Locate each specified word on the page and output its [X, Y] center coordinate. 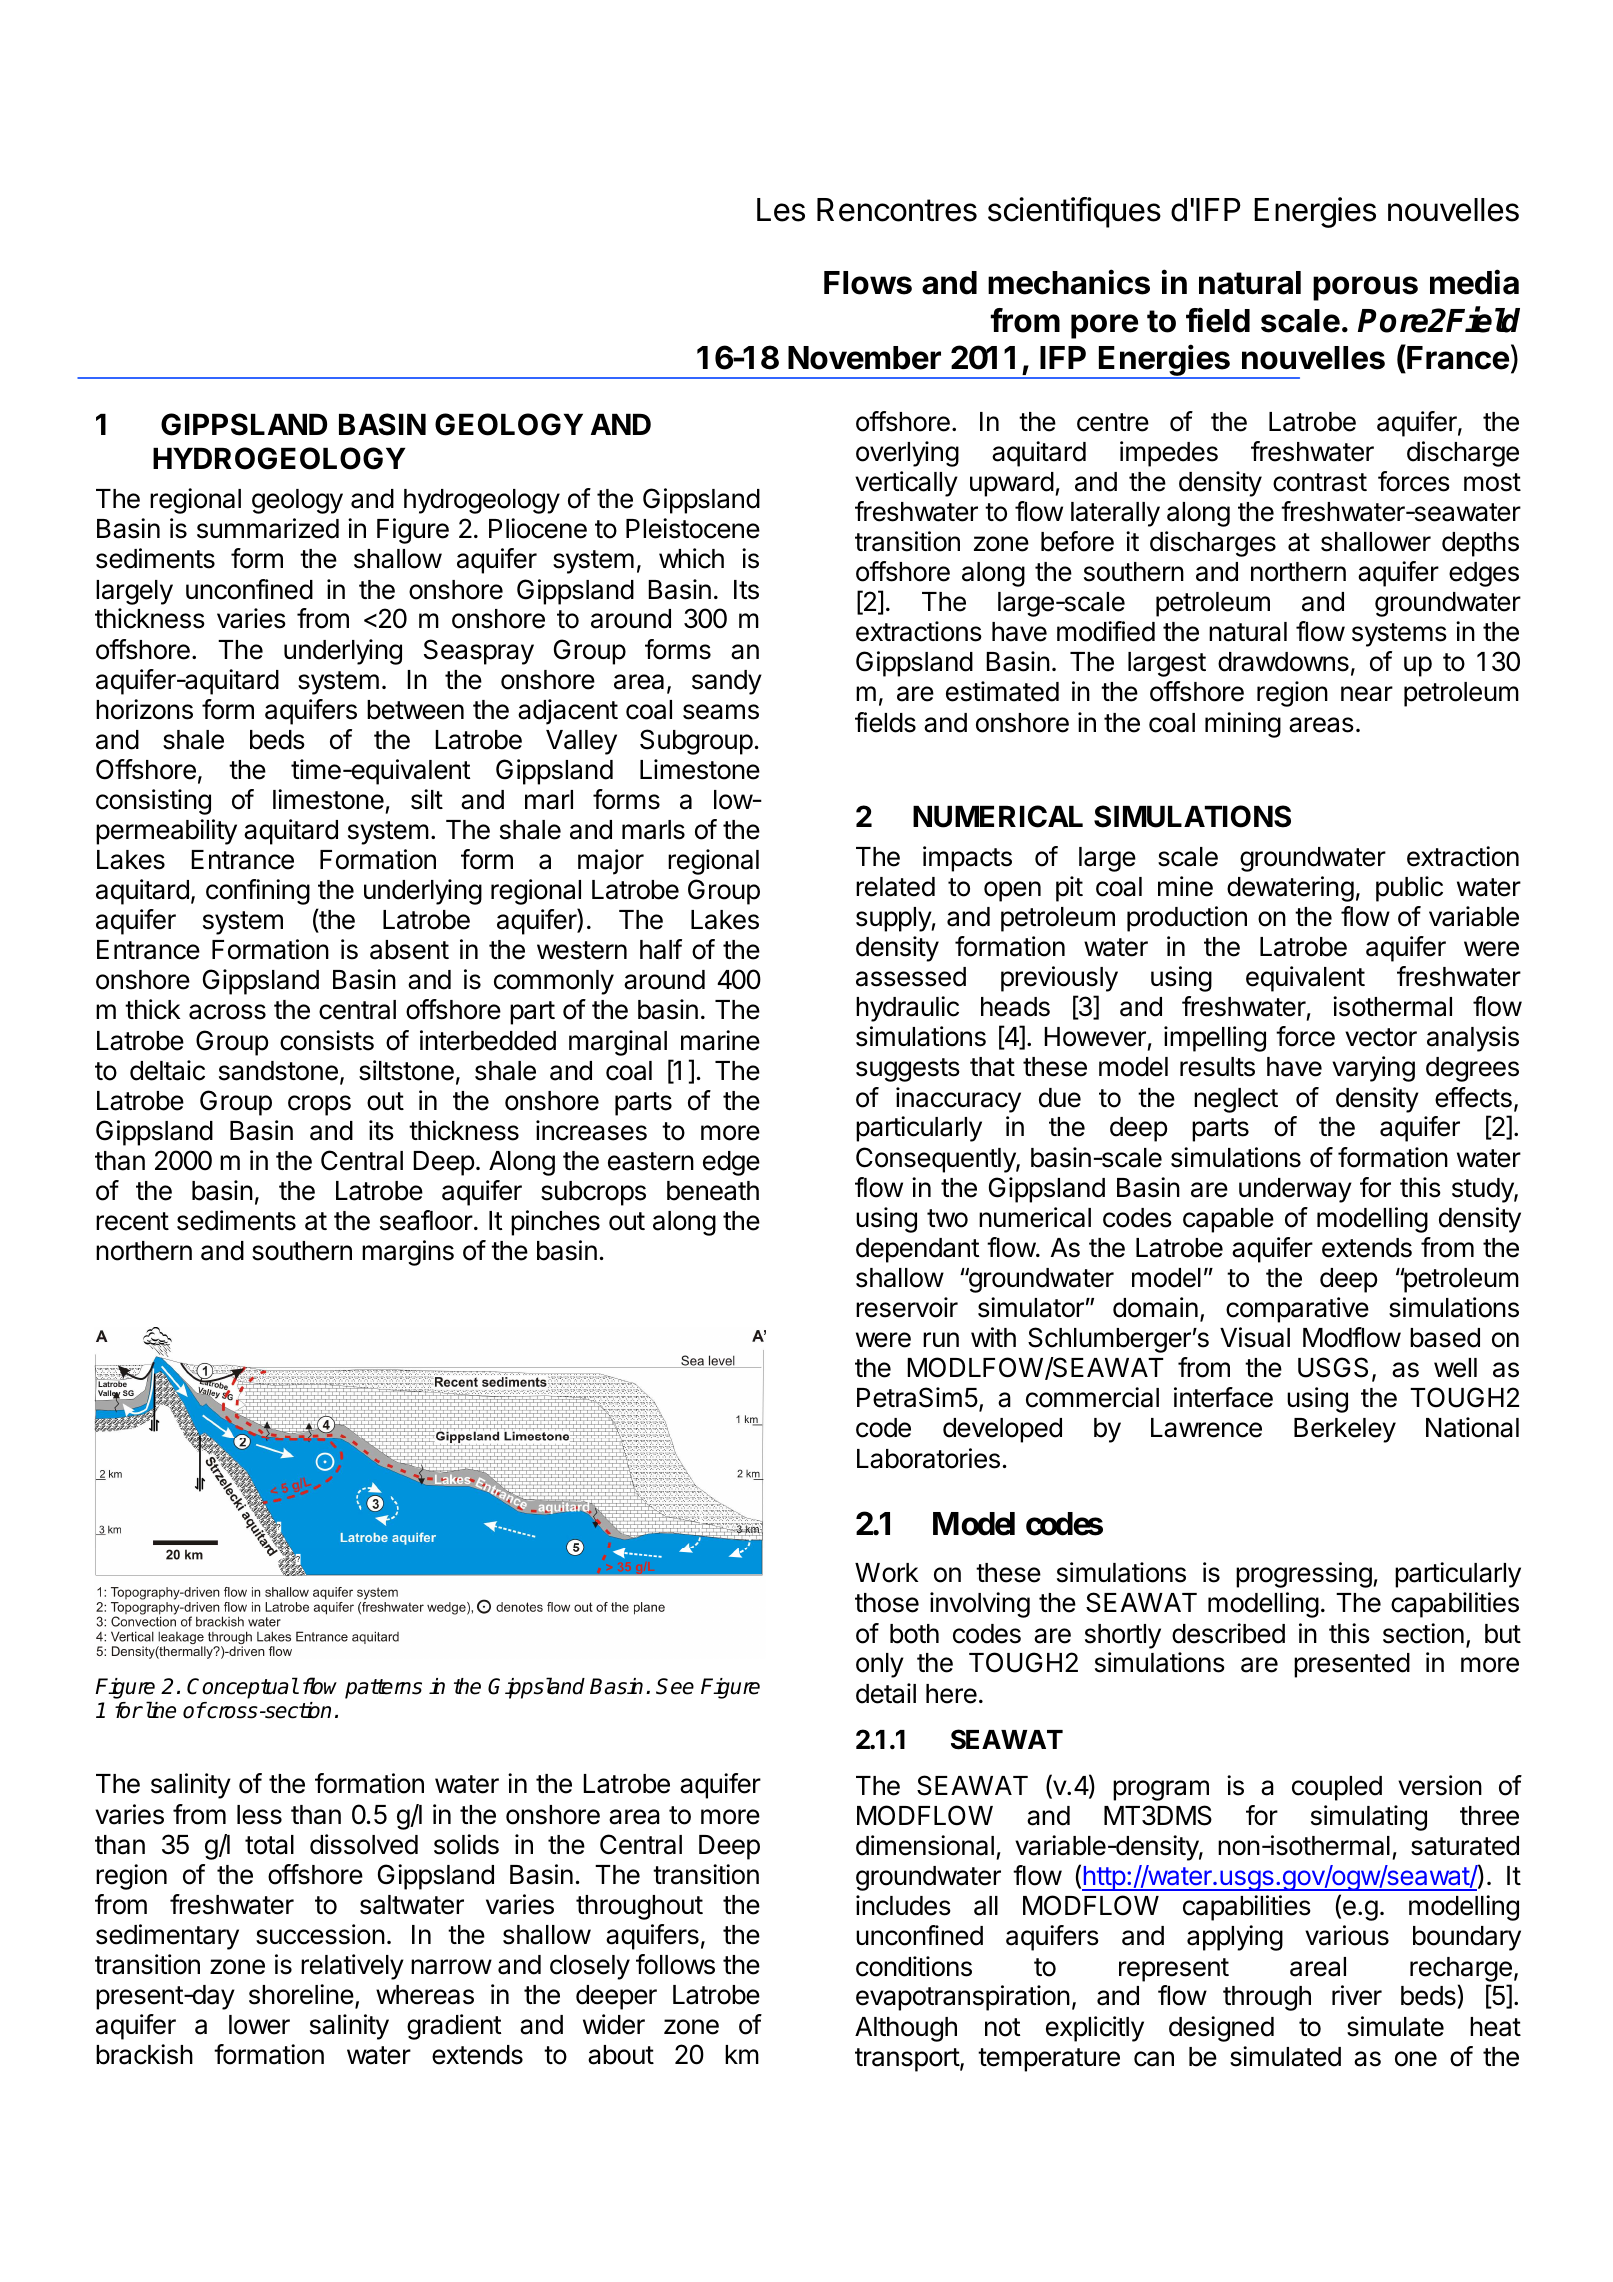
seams [721, 712]
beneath [713, 1191]
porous [1365, 288]
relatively [352, 1967]
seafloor [426, 1220]
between [415, 710]
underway [1295, 1190]
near [1367, 694]
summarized [268, 528]
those [887, 1603]
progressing [1304, 1575]
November [864, 358]
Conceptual [242, 1688]
